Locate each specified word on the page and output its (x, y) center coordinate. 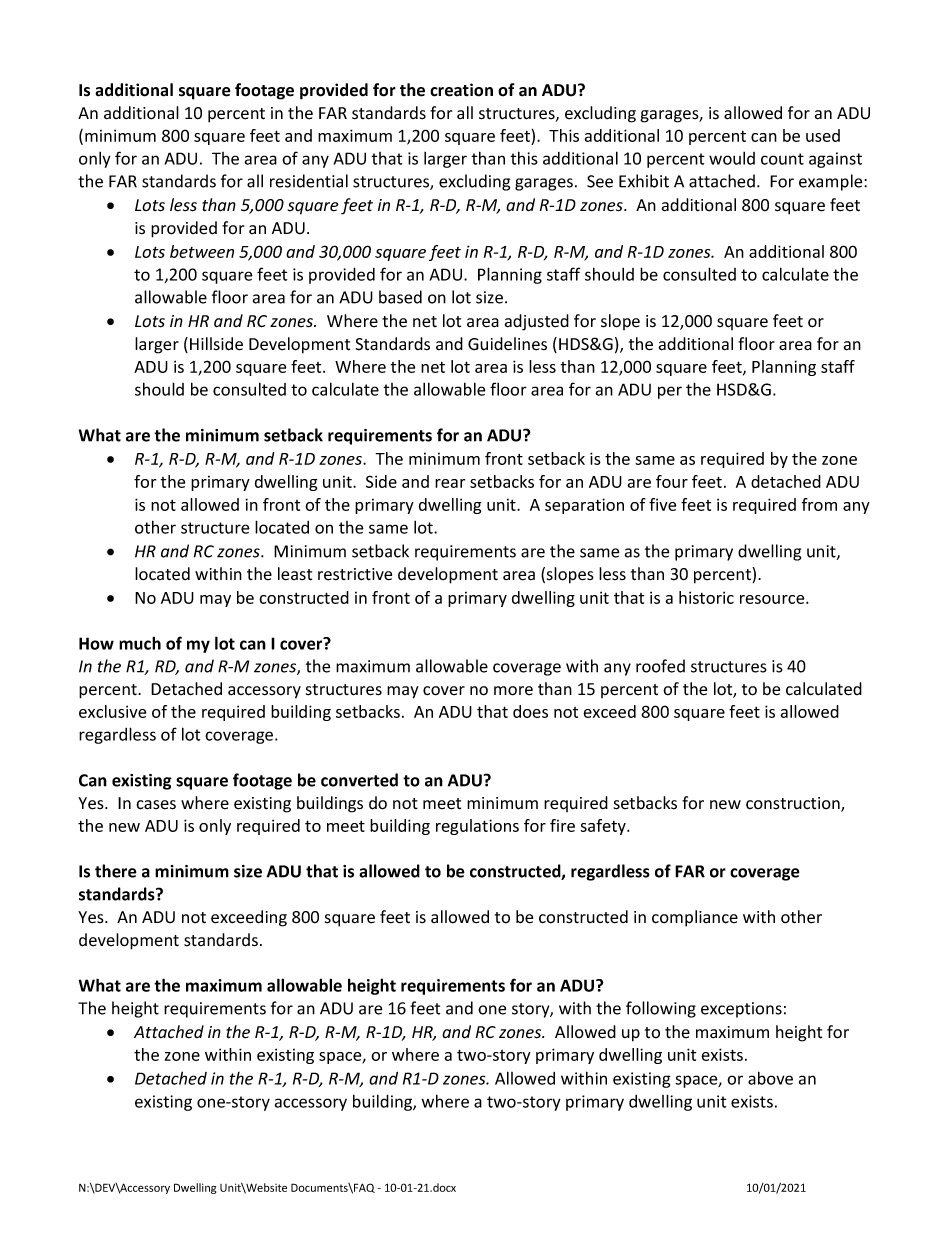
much (140, 643)
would (732, 158)
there (116, 871)
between (202, 251)
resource (773, 599)
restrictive (355, 574)
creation (461, 90)
